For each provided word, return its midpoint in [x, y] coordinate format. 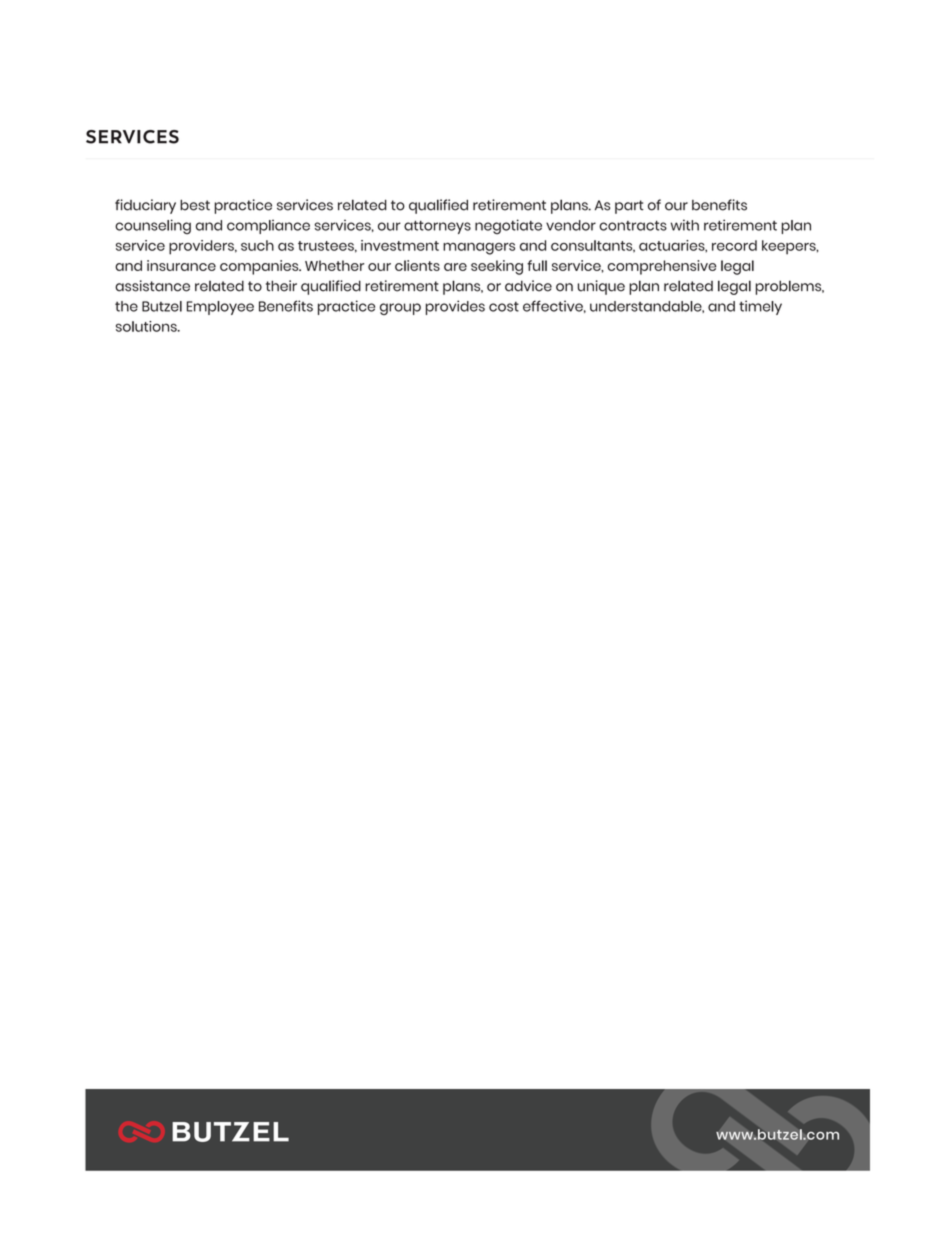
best [195, 205]
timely [760, 307]
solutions [147, 326]
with [685, 225]
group [400, 309]
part [629, 207]
